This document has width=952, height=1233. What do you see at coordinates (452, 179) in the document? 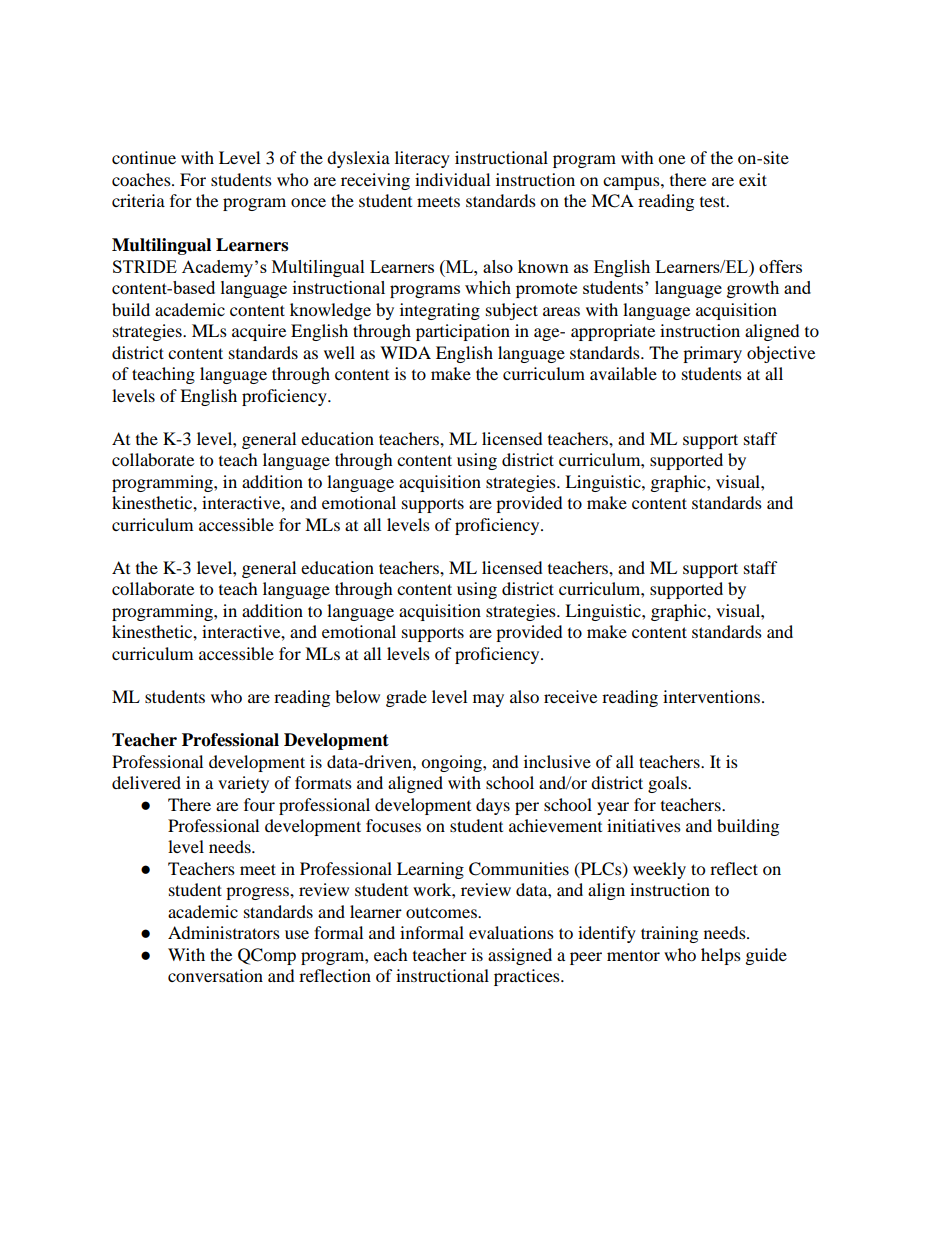
I see `individual` at bounding box center [452, 179].
